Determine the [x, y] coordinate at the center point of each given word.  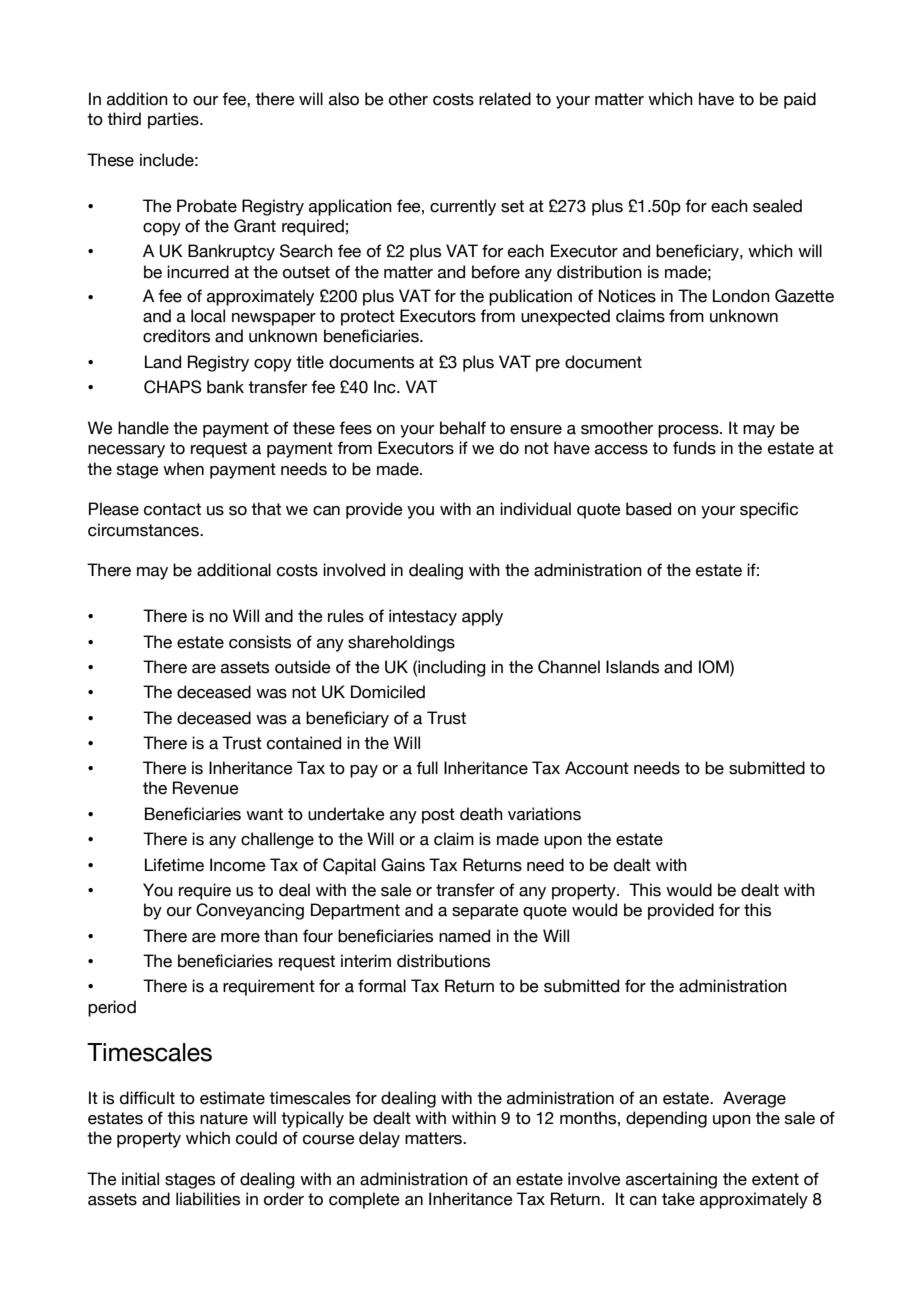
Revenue [206, 788]
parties [174, 120]
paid [800, 100]
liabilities [208, 1199]
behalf [463, 428]
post [438, 816]
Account [597, 768]
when [183, 469]
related [505, 99]
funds [694, 448]
